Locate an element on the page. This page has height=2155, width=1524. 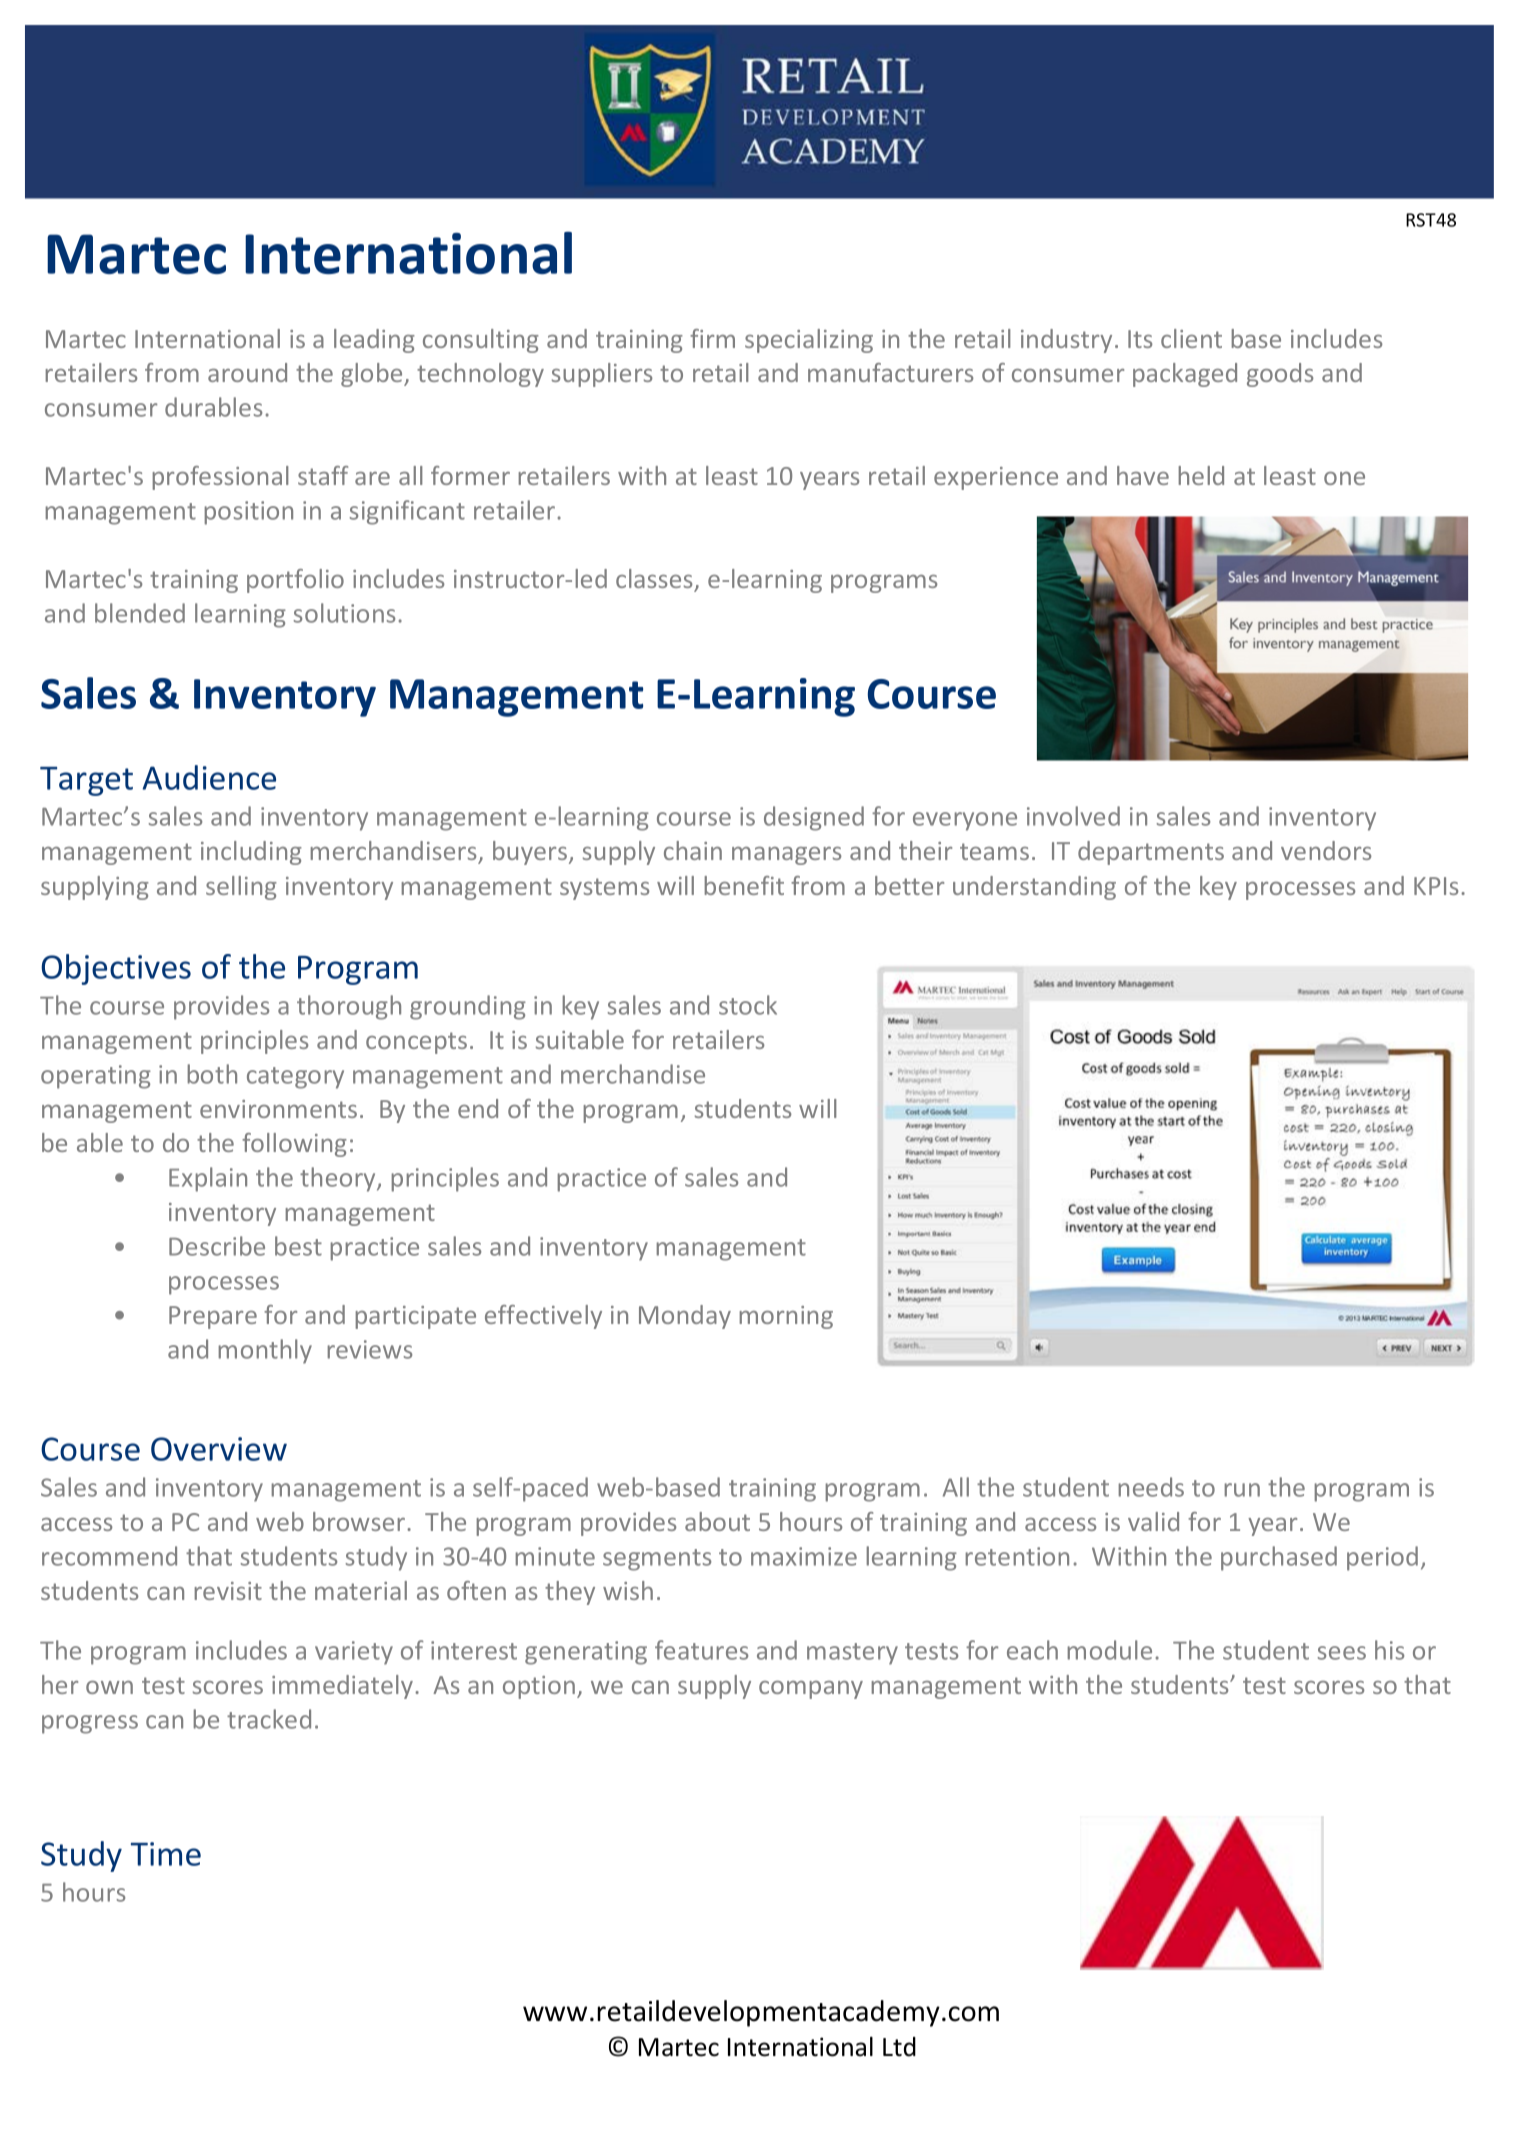
Ltd is located at coordinates (899, 2047).
